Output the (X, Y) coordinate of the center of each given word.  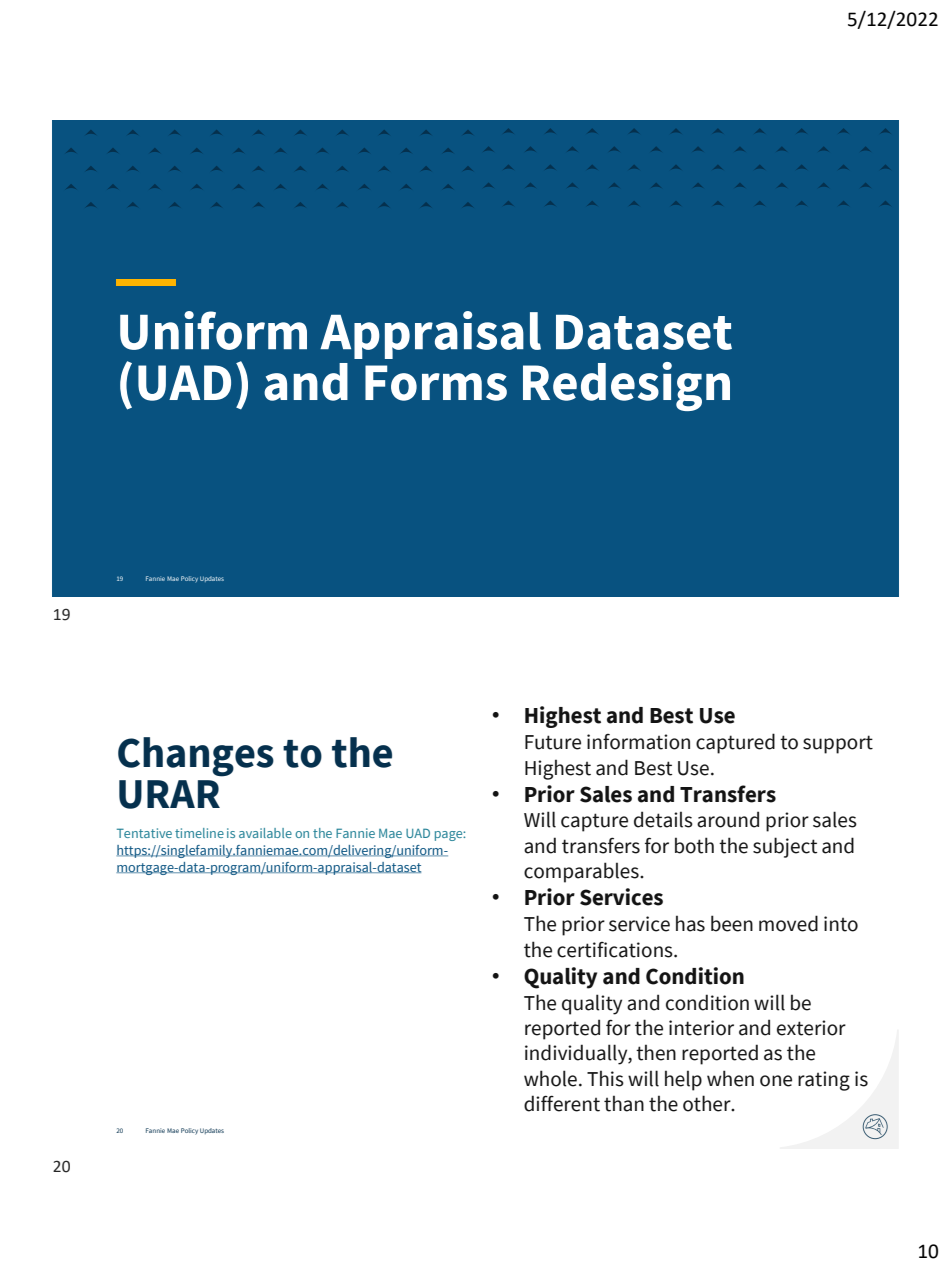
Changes (196, 757)
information (638, 742)
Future (553, 742)
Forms (436, 383)
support (838, 744)
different (562, 1103)
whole (550, 1078)
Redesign (626, 386)
